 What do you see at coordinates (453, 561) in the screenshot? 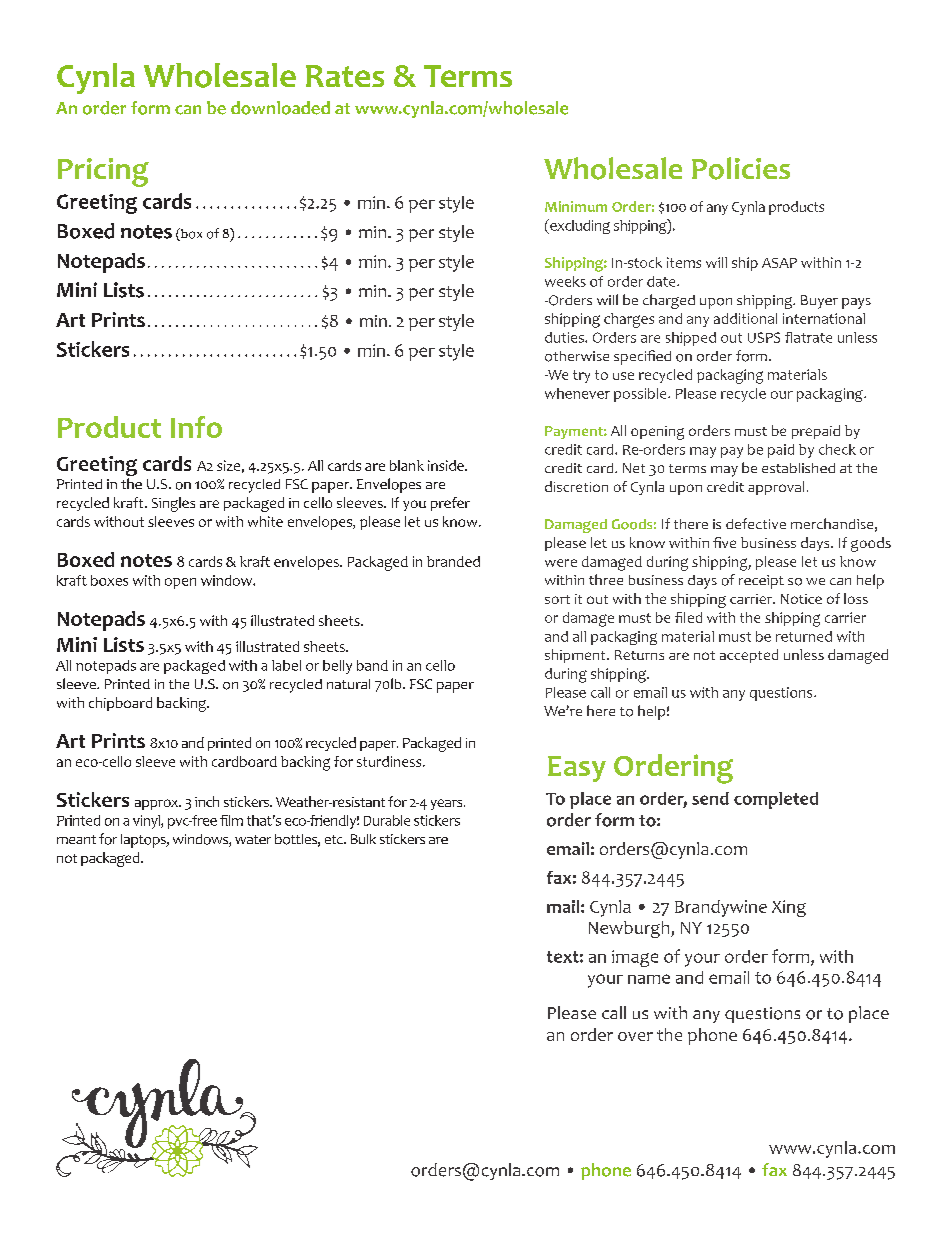
I see `branded` at bounding box center [453, 561].
